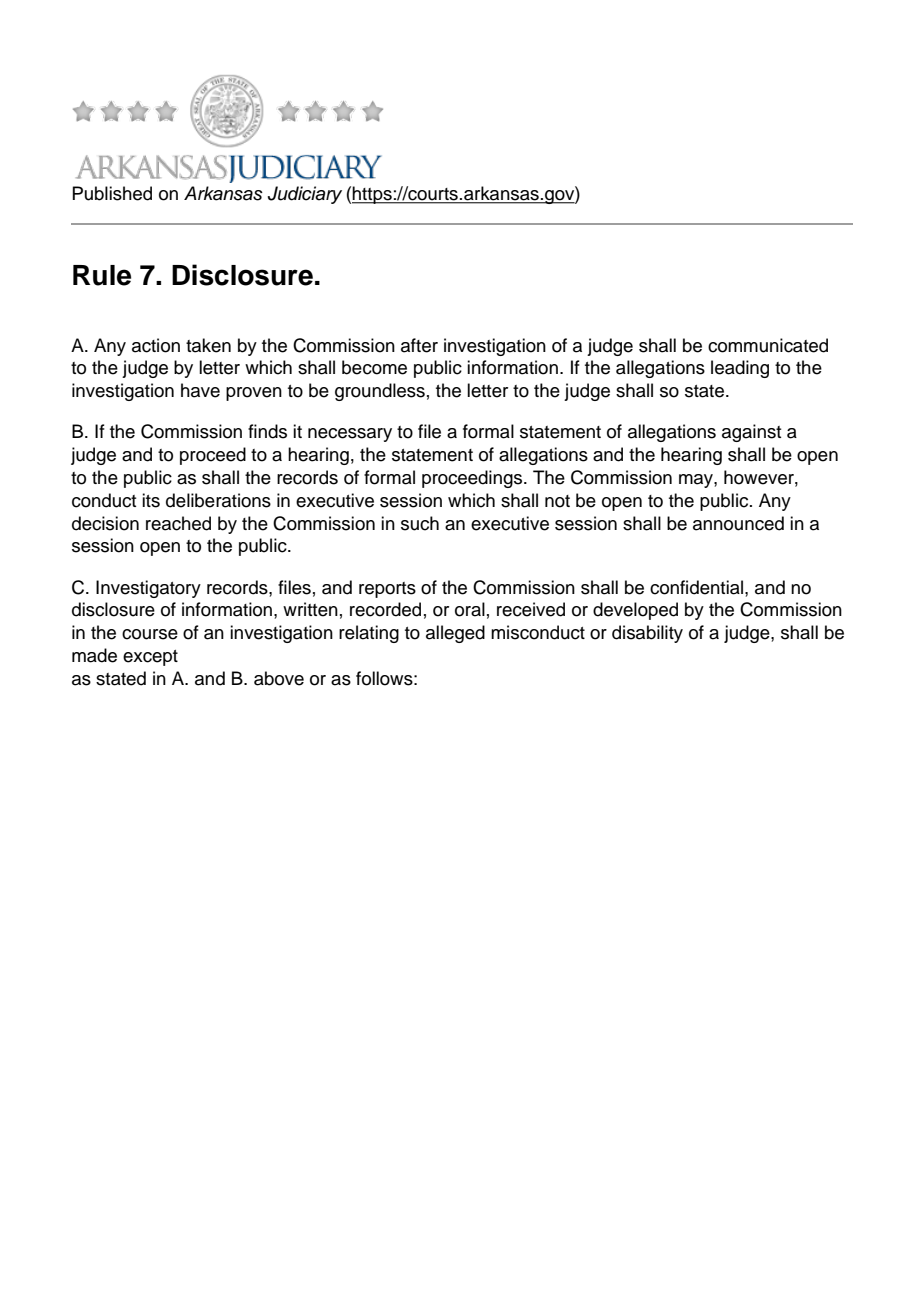 Image resolution: width=924 pixels, height=1308 pixels. What do you see at coordinates (751, 433) in the screenshot?
I see `against` at bounding box center [751, 433].
